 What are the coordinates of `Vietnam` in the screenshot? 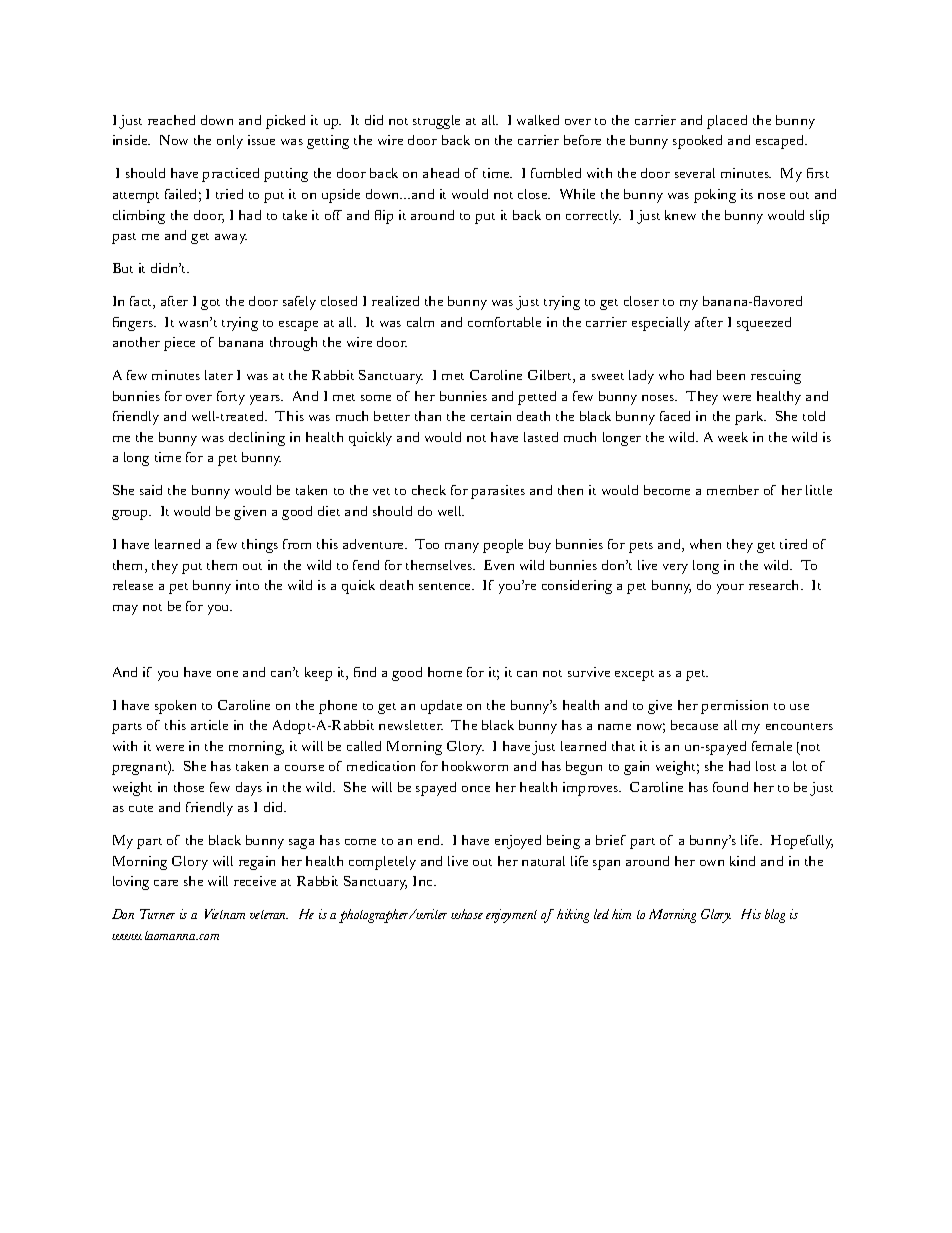 It's located at (225, 914).
